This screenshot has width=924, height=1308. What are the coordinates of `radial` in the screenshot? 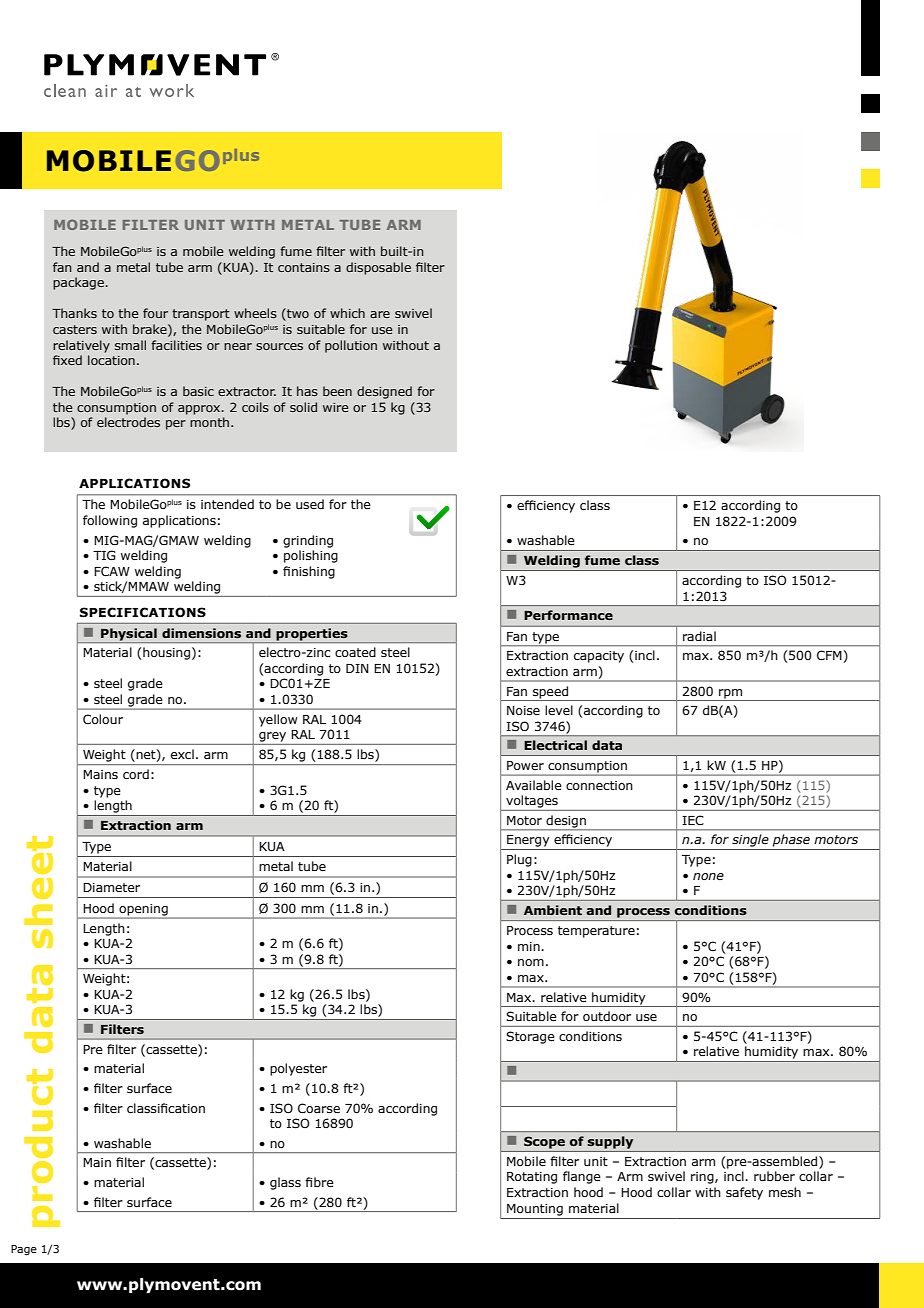 It's located at (699, 636).
